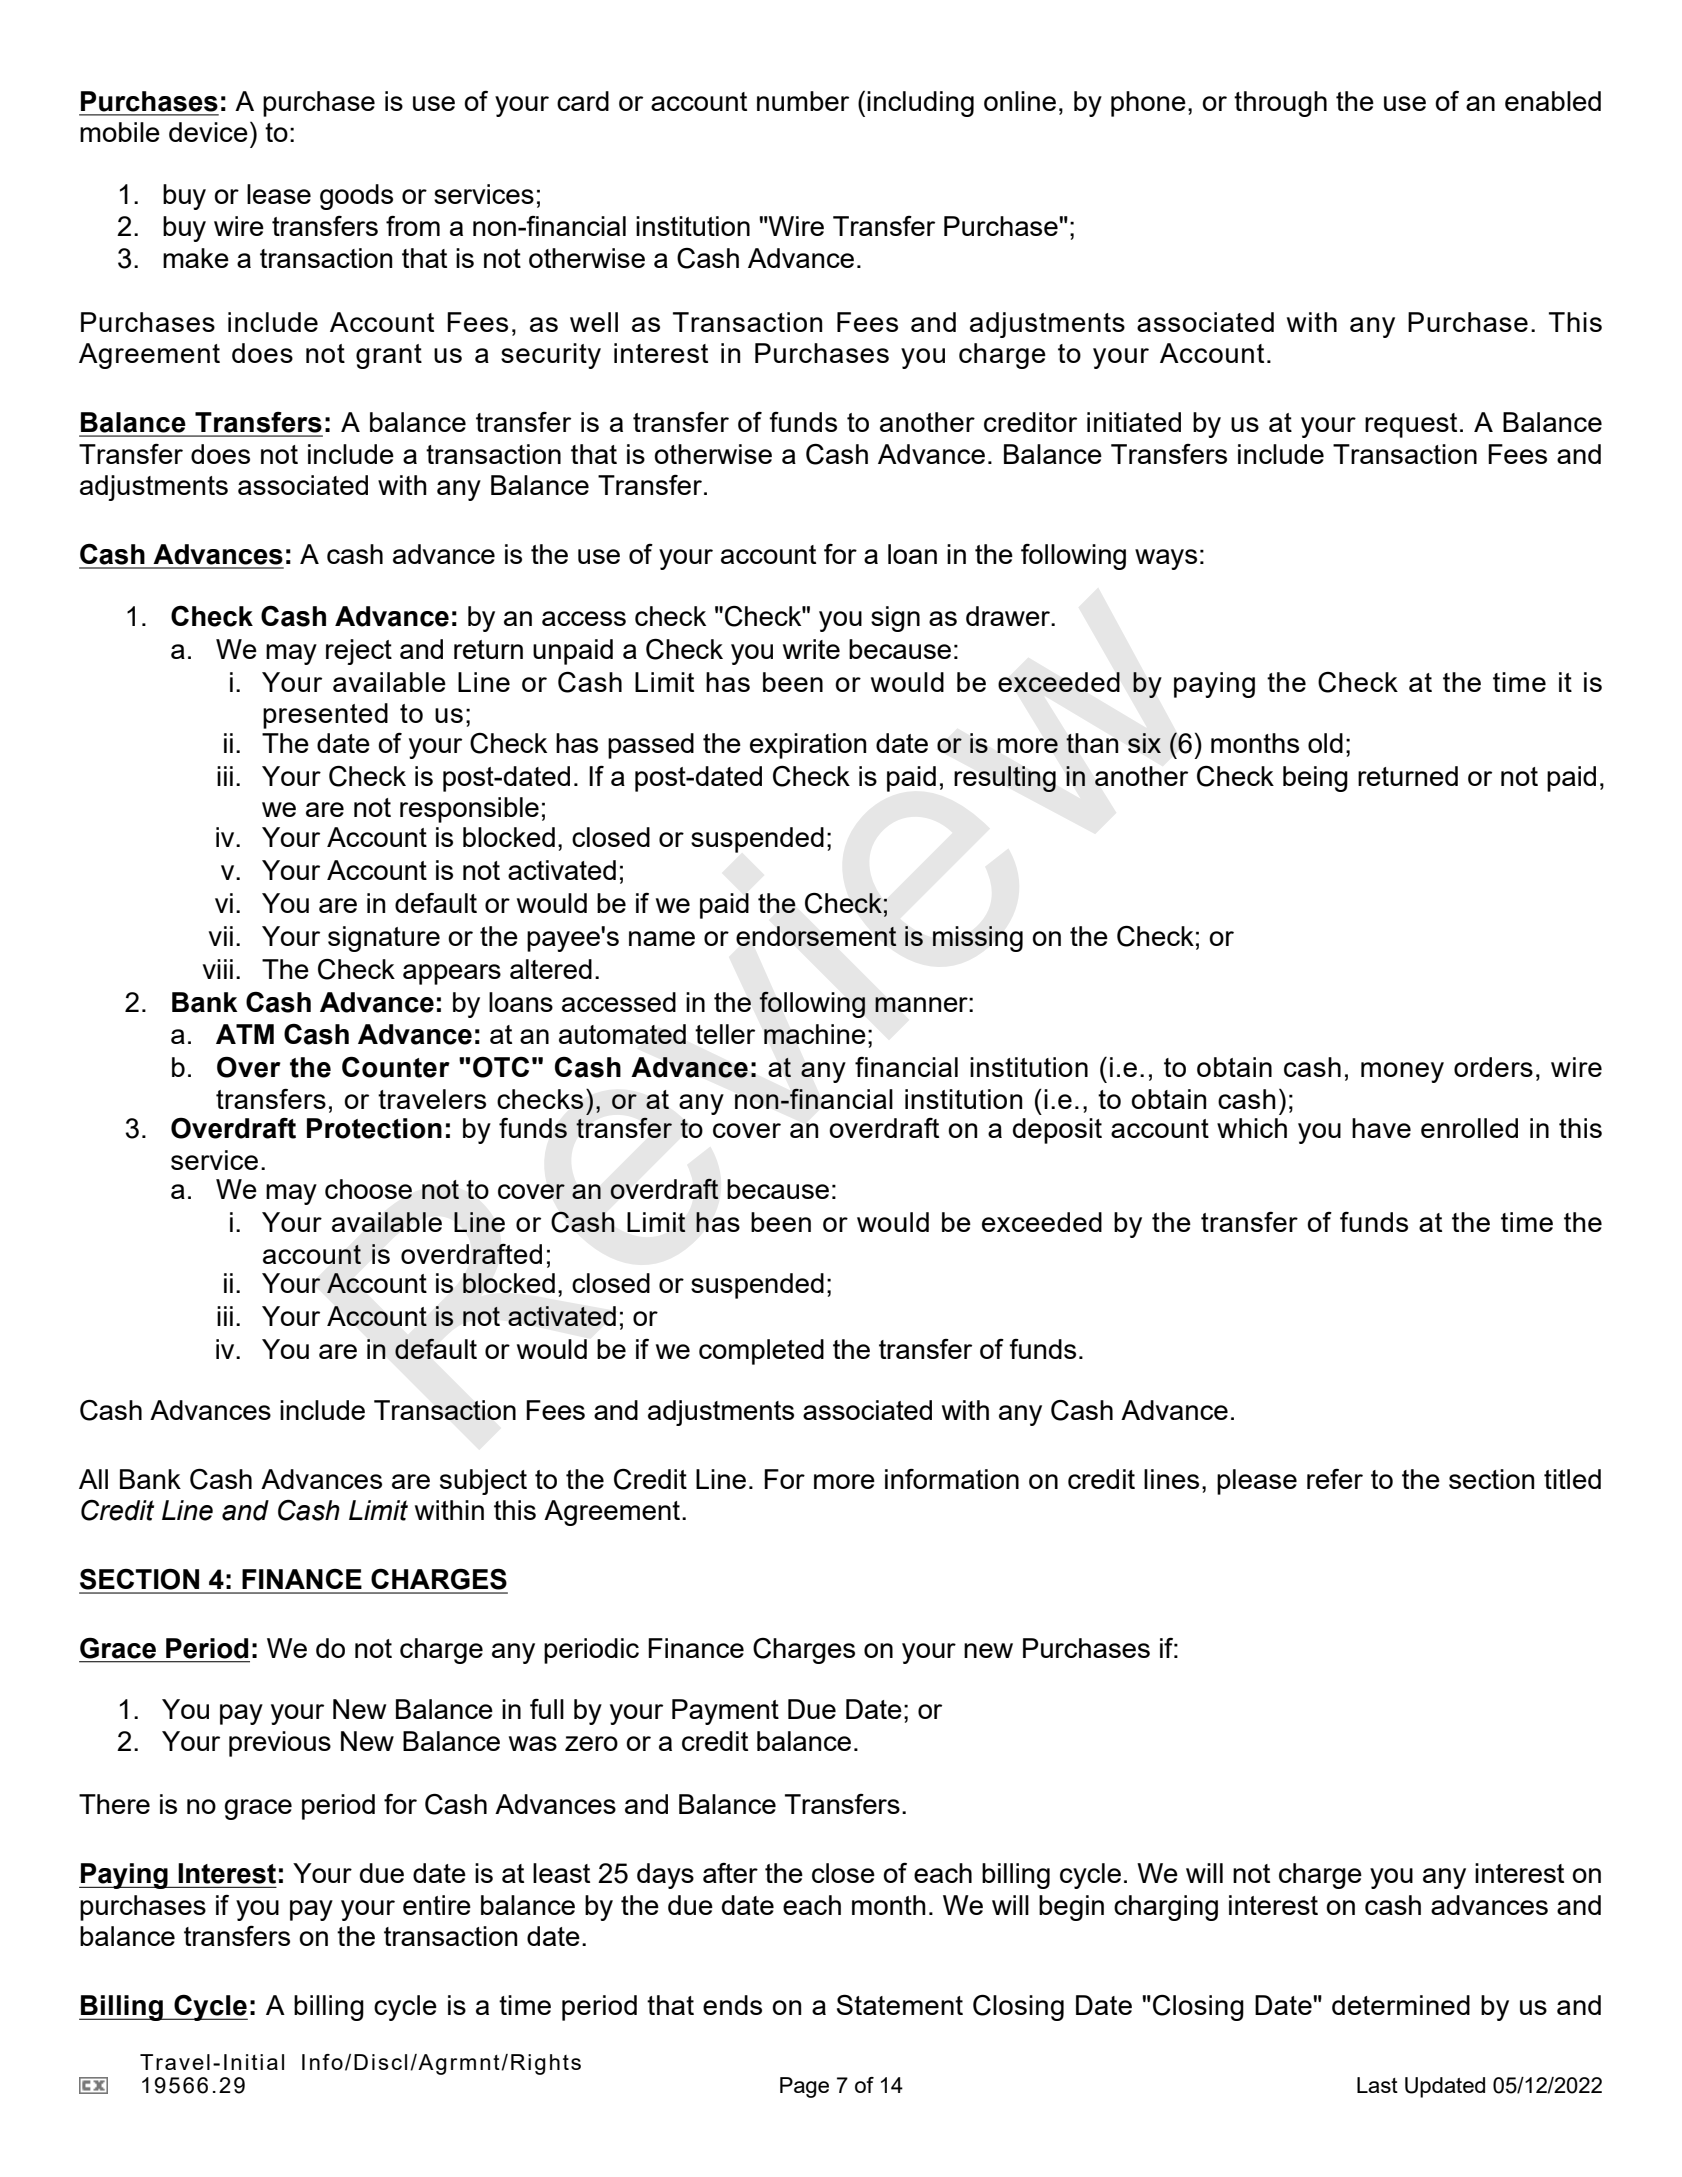  I want to click on Payment, so click(725, 1712).
